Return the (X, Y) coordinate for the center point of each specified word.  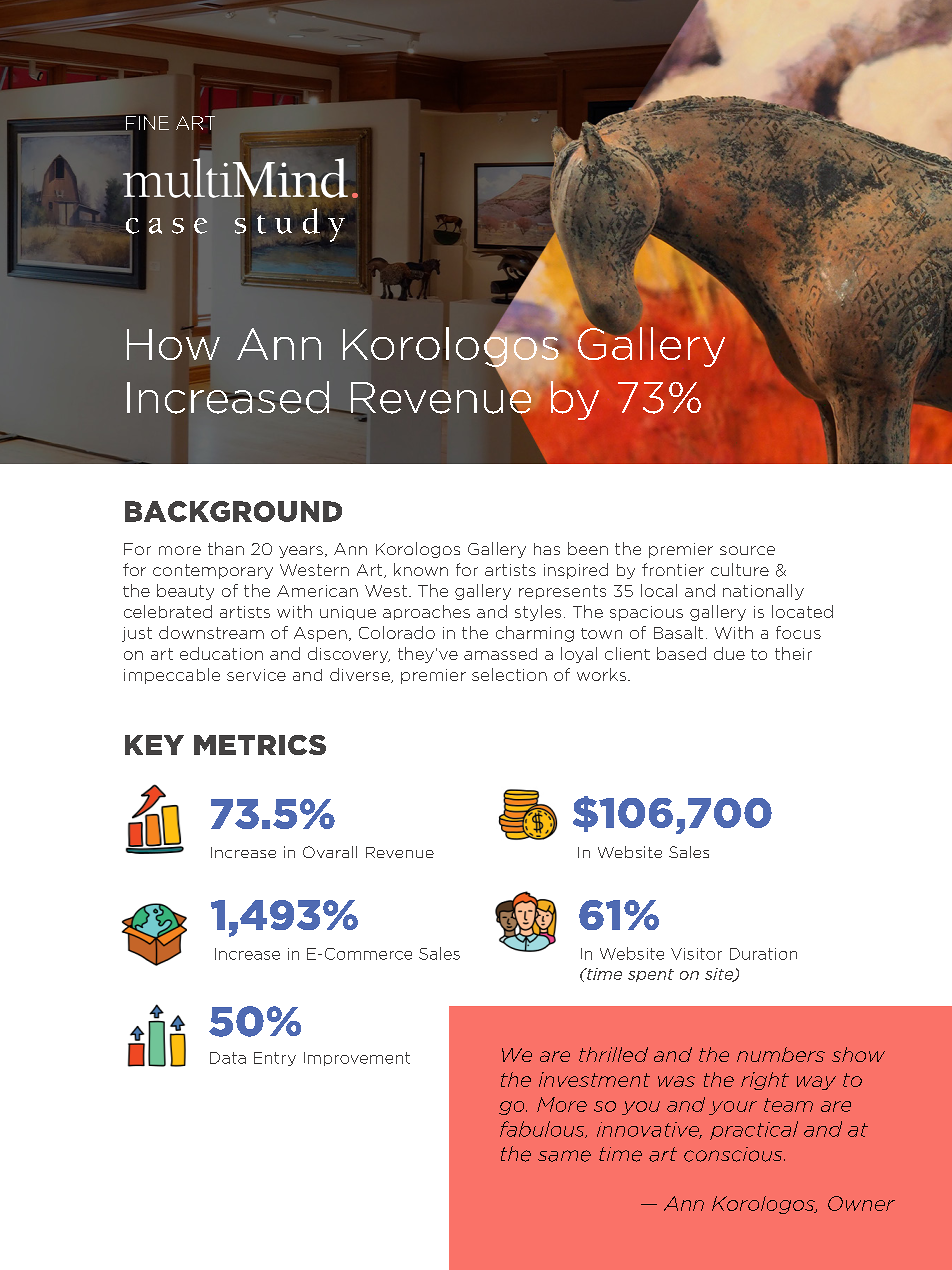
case (166, 225)
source (747, 550)
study (290, 225)
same (564, 1156)
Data (228, 1058)
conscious (734, 1154)
